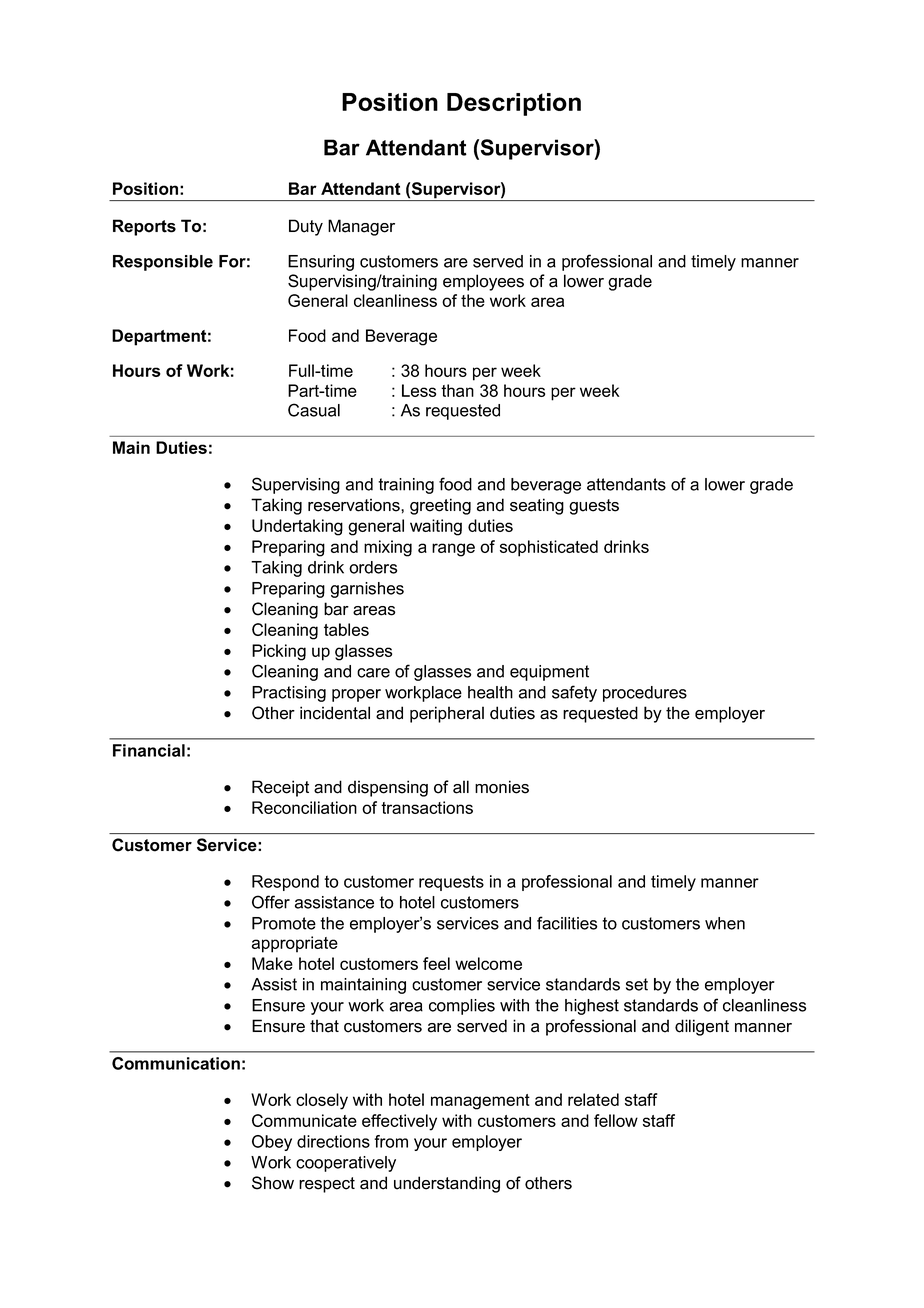  What do you see at coordinates (483, 282) in the image?
I see `employees` at bounding box center [483, 282].
